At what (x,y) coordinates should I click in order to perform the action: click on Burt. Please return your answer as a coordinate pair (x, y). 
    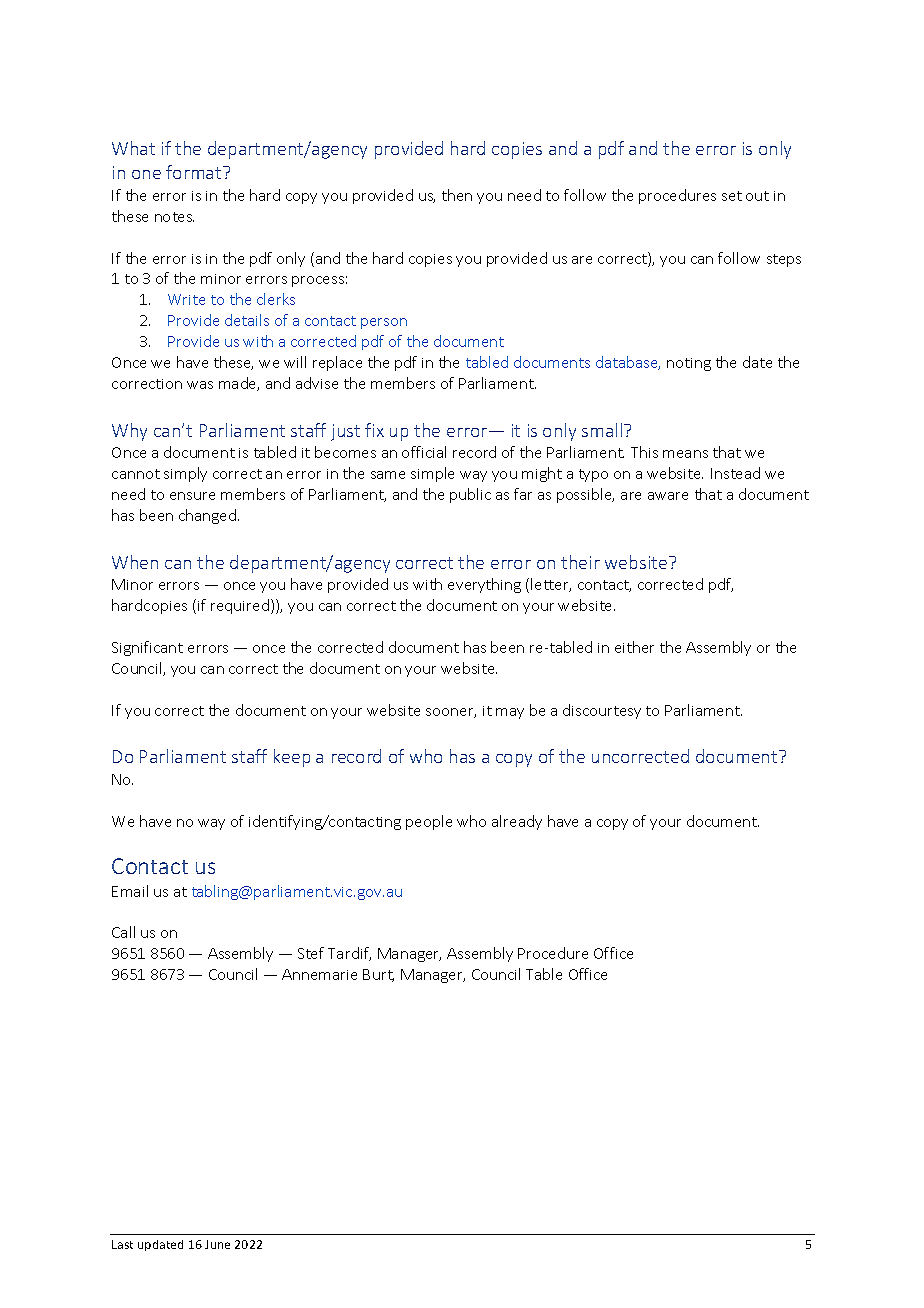
    Looking at the image, I should click on (378, 975).
